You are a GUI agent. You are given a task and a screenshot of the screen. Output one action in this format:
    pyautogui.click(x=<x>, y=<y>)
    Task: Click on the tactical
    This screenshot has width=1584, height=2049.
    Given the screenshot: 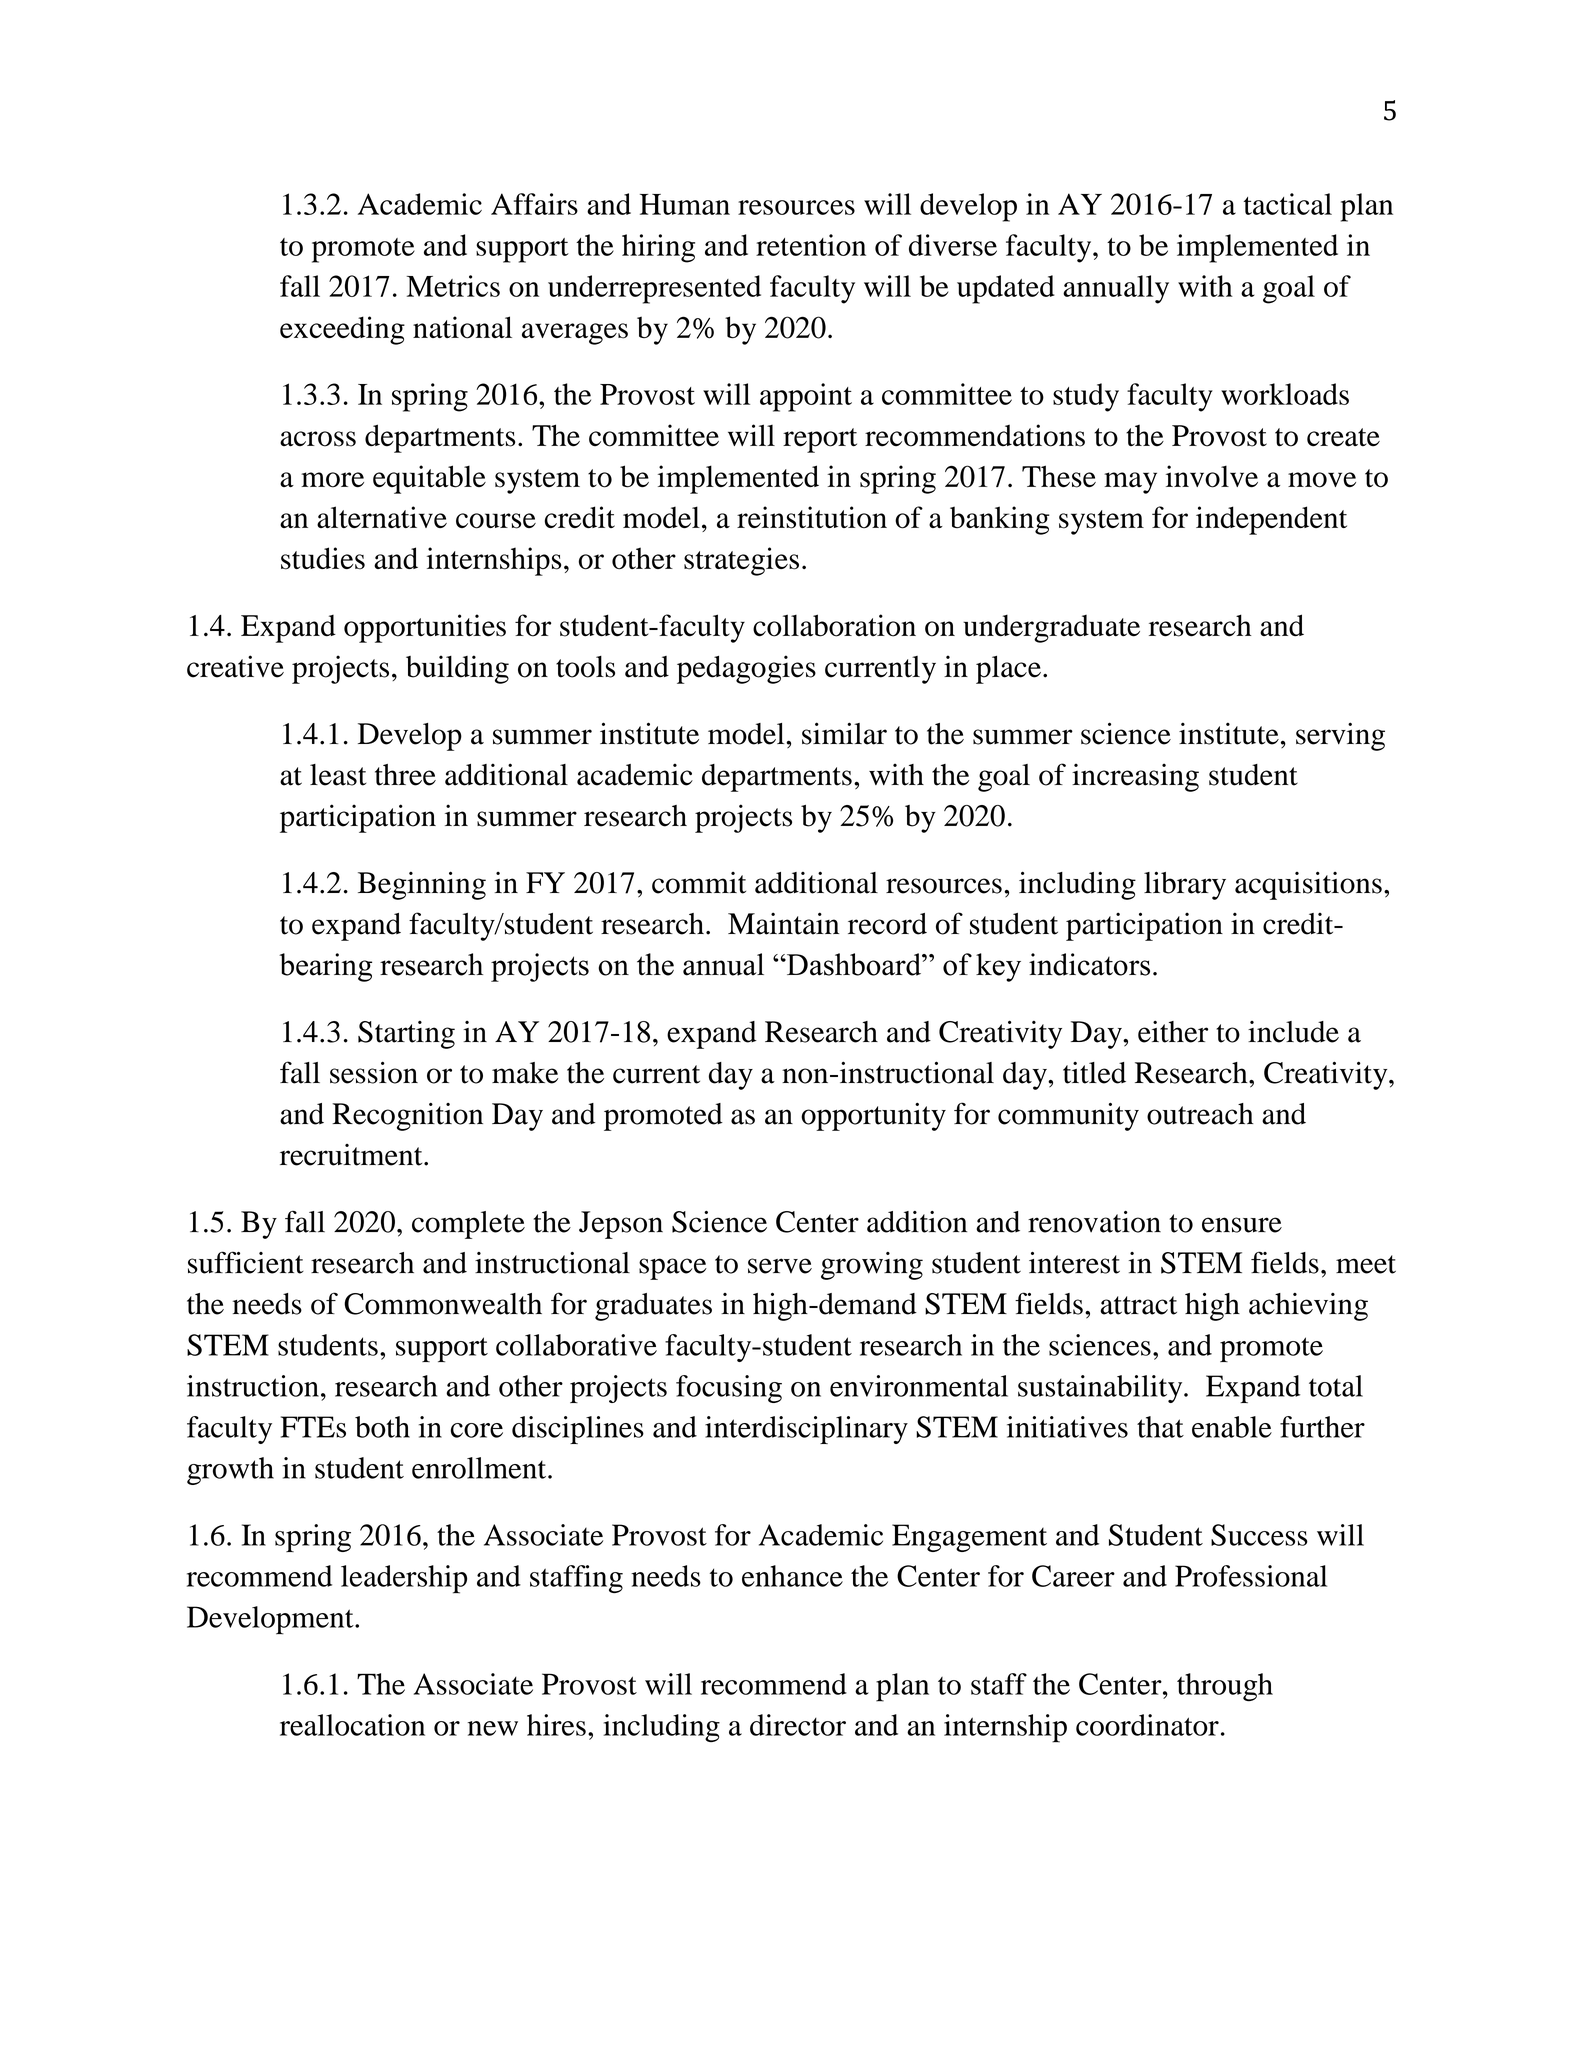 What is the action you would take?
    pyautogui.click(x=1288, y=204)
